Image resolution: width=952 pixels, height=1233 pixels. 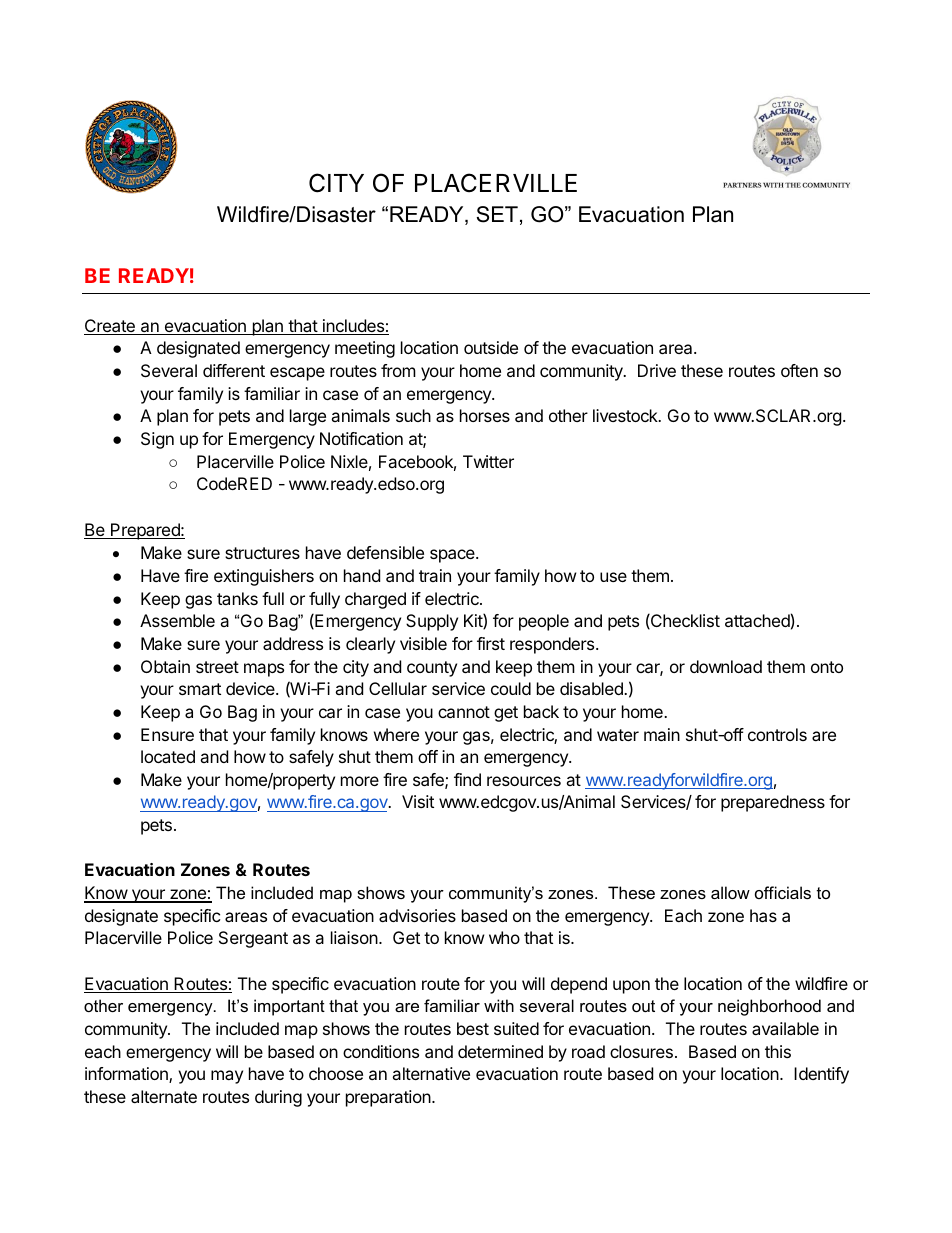 What do you see at coordinates (227, 1077) in the page?
I see `may` at bounding box center [227, 1077].
